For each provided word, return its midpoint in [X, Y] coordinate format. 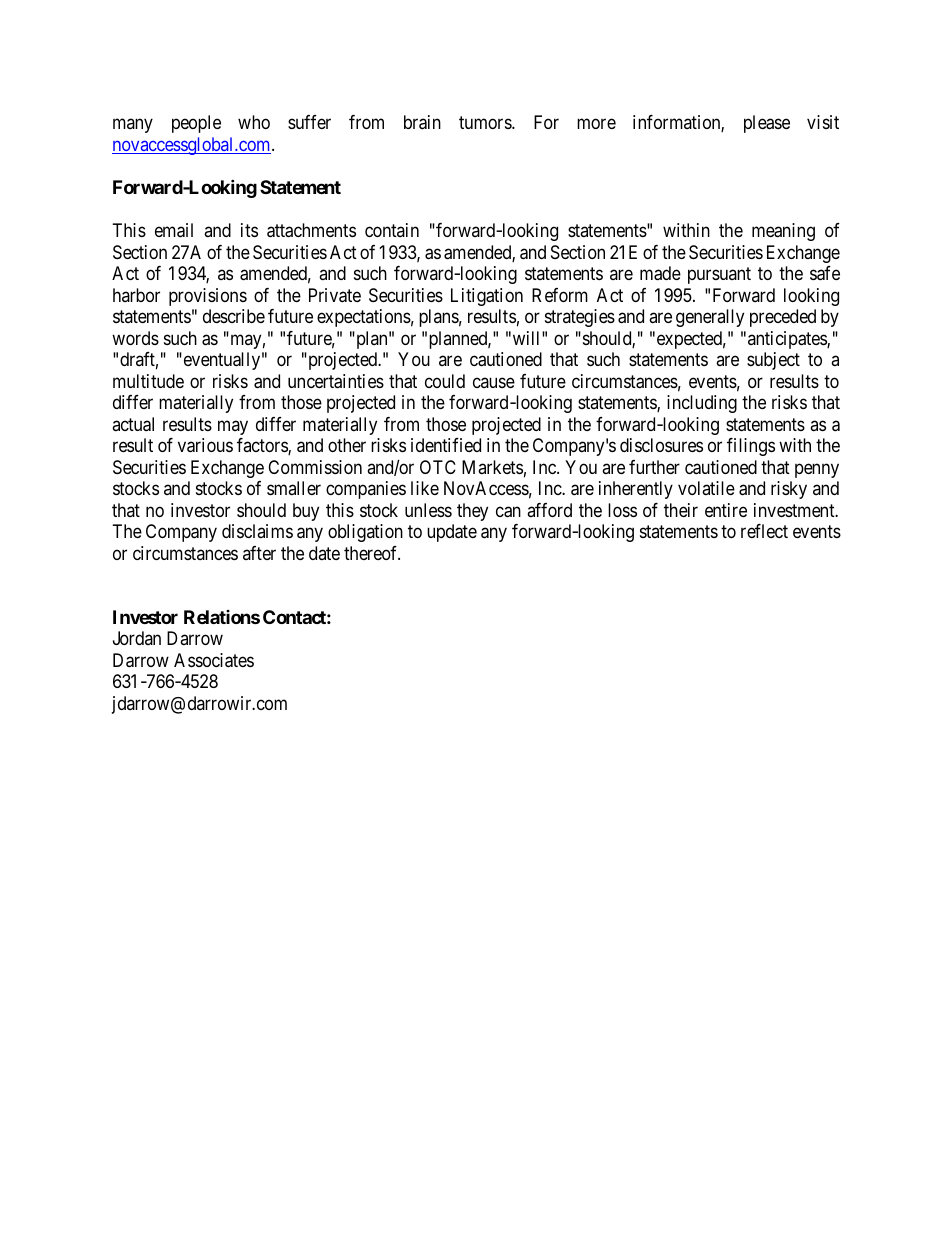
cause [494, 382]
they [472, 512]
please [767, 124]
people [196, 124]
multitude [148, 381]
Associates [214, 660]
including [702, 404]
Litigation [487, 297]
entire [726, 510]
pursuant [719, 275]
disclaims [257, 531]
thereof [372, 553]
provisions [208, 297]
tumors [486, 122]
